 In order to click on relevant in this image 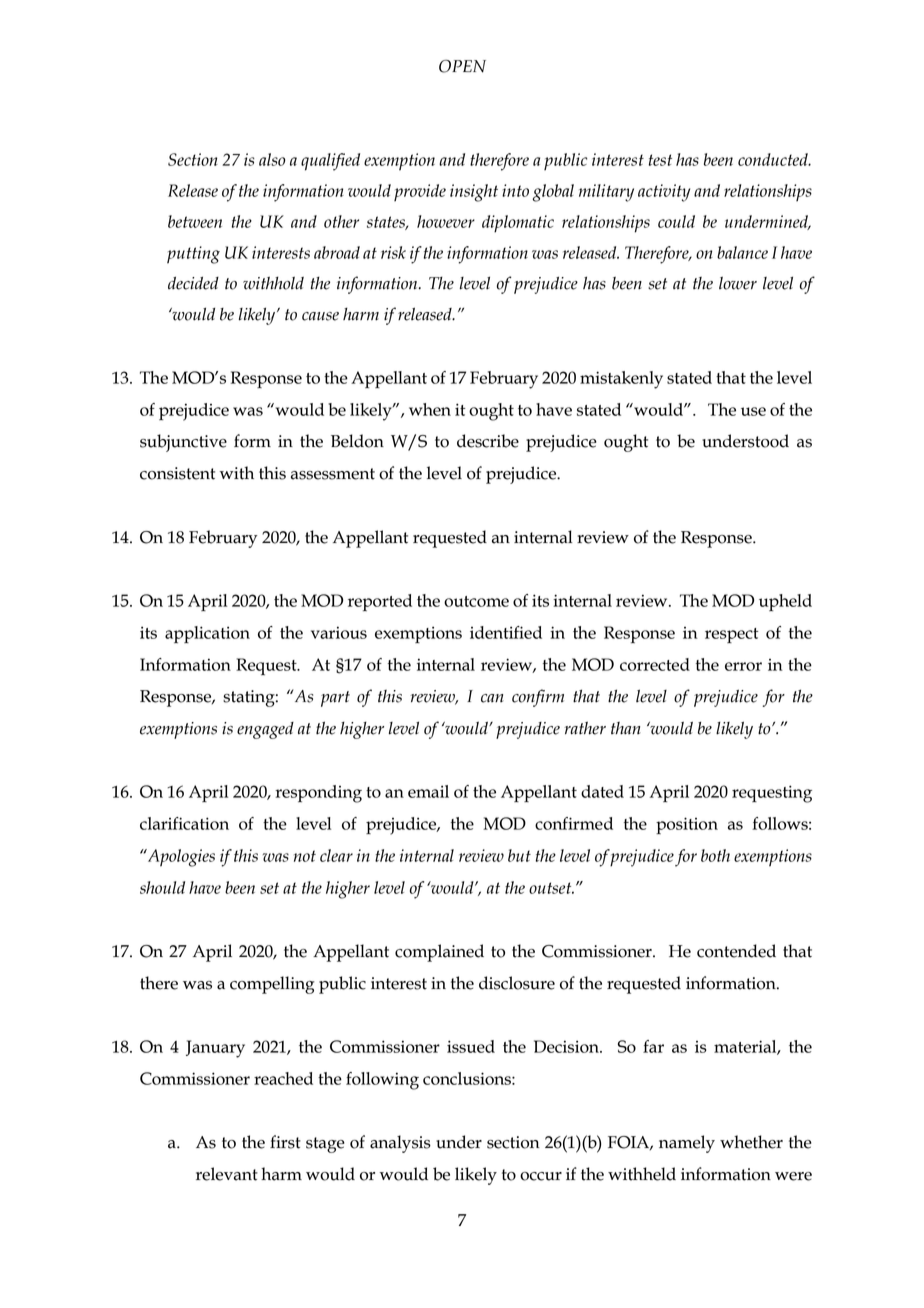, I will do `click(227, 1174)`.
